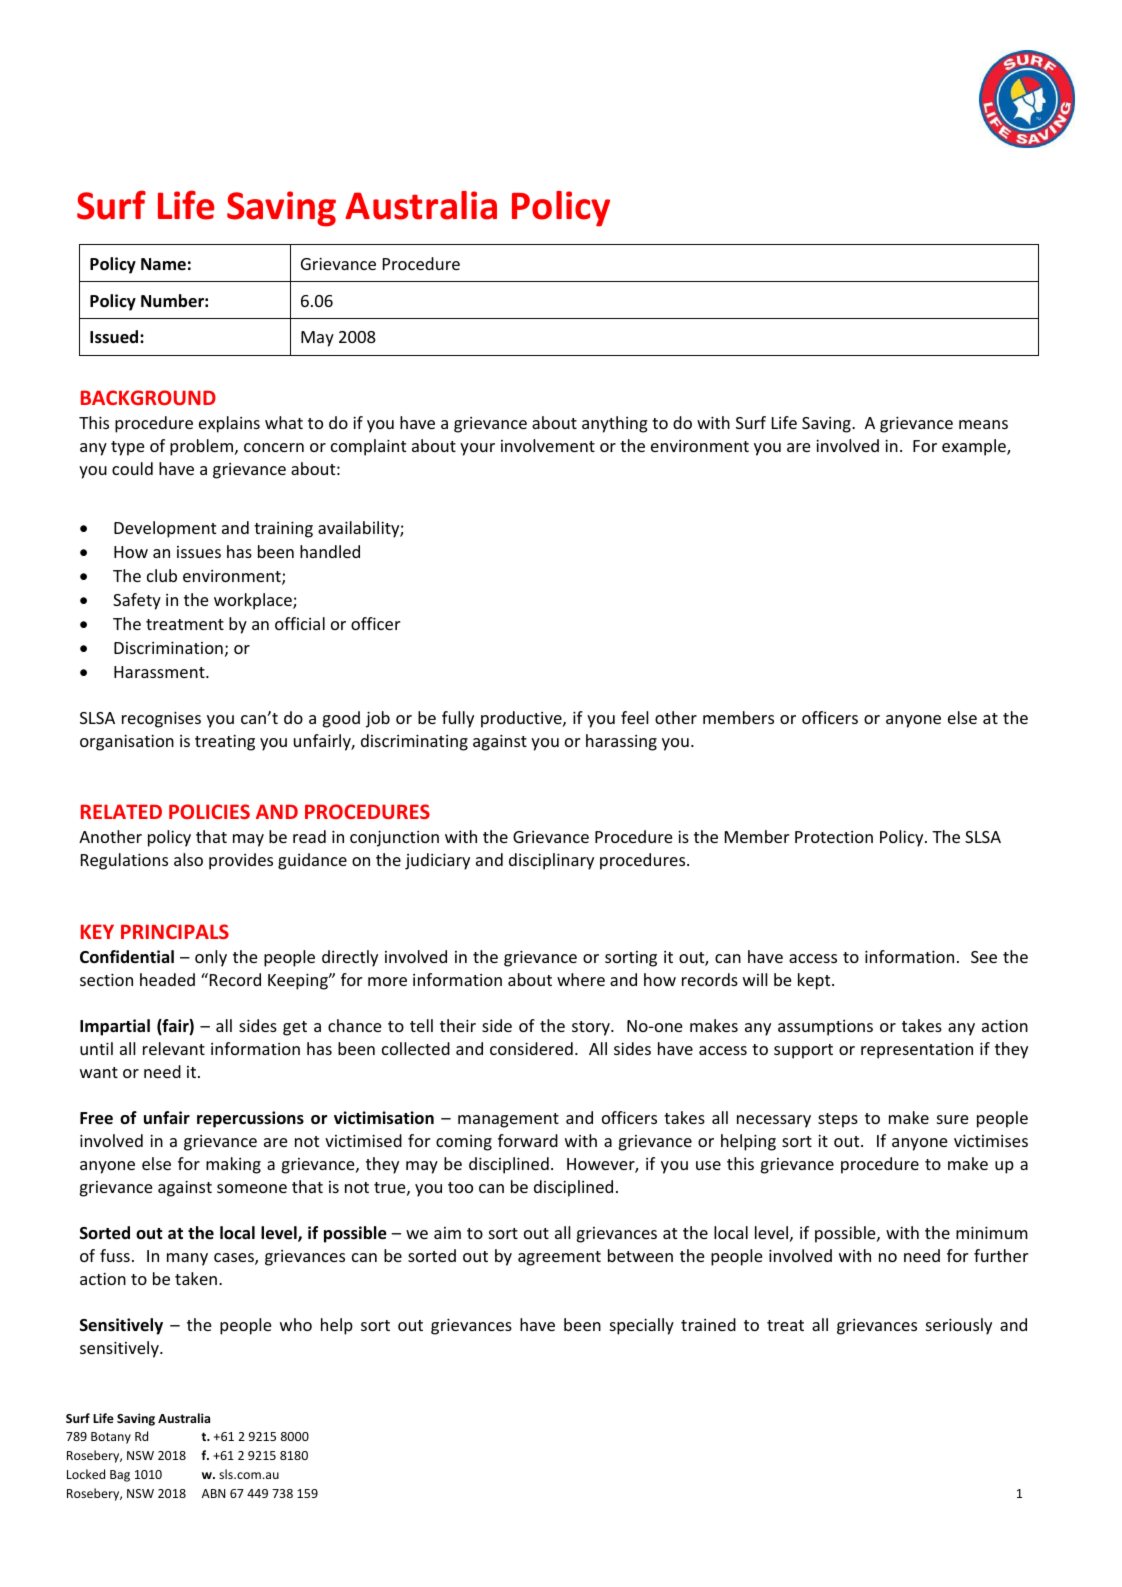  I want to click on seriously, so click(959, 1326).
